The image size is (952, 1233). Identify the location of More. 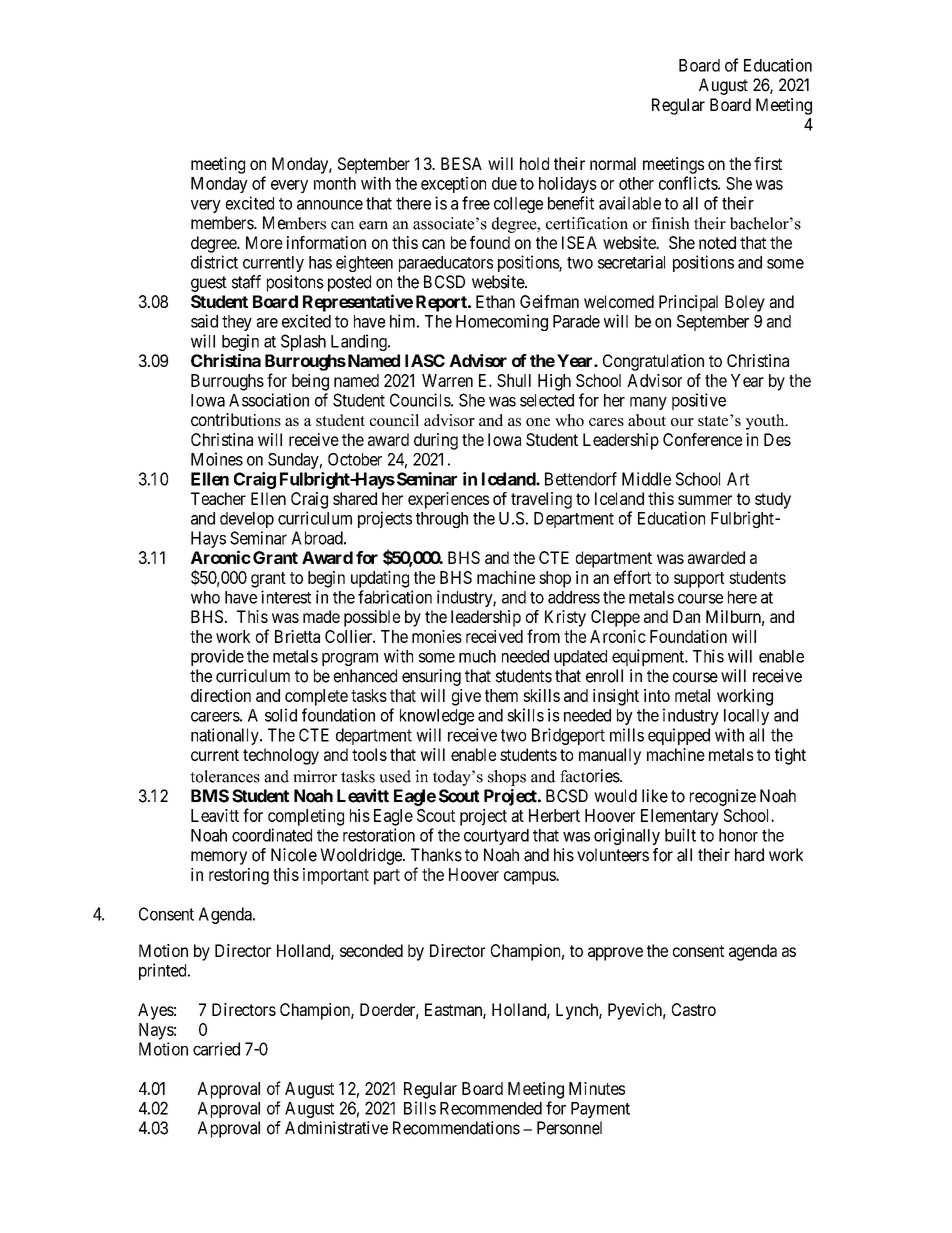
(264, 242).
